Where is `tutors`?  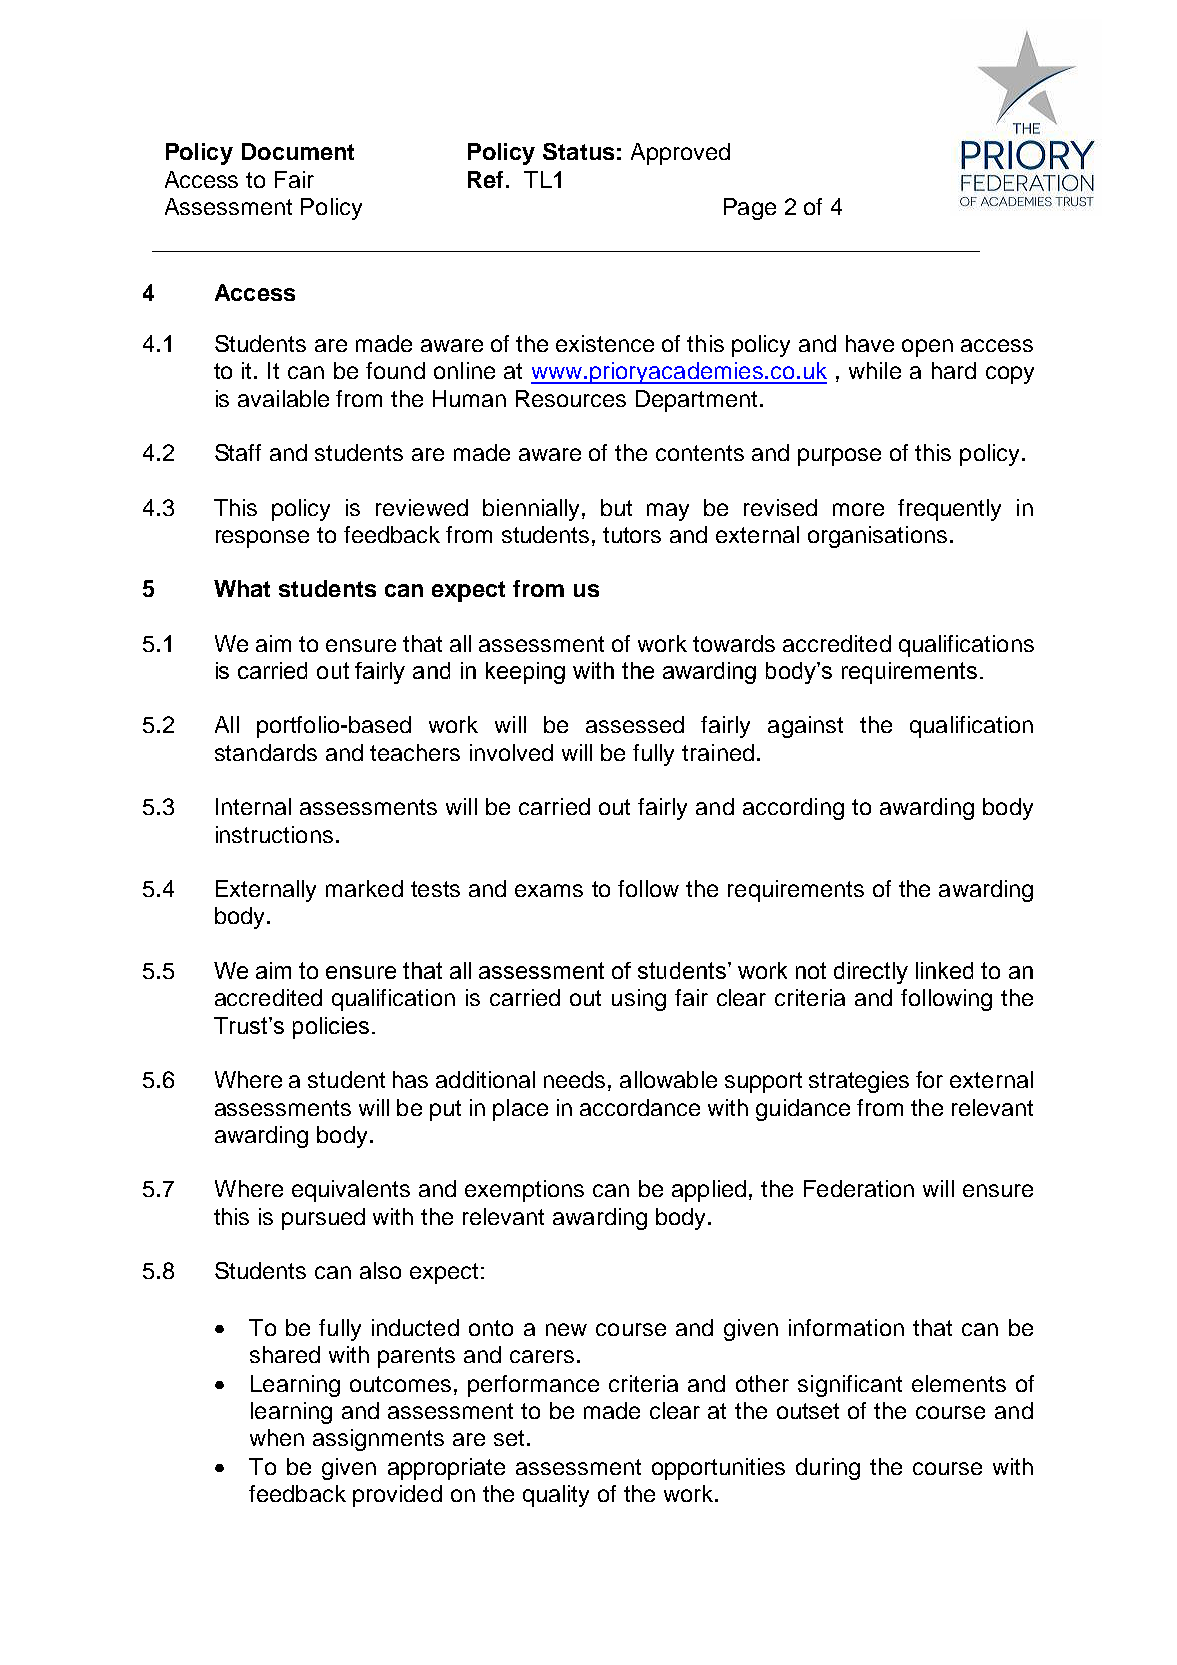 tutors is located at coordinates (632, 535).
